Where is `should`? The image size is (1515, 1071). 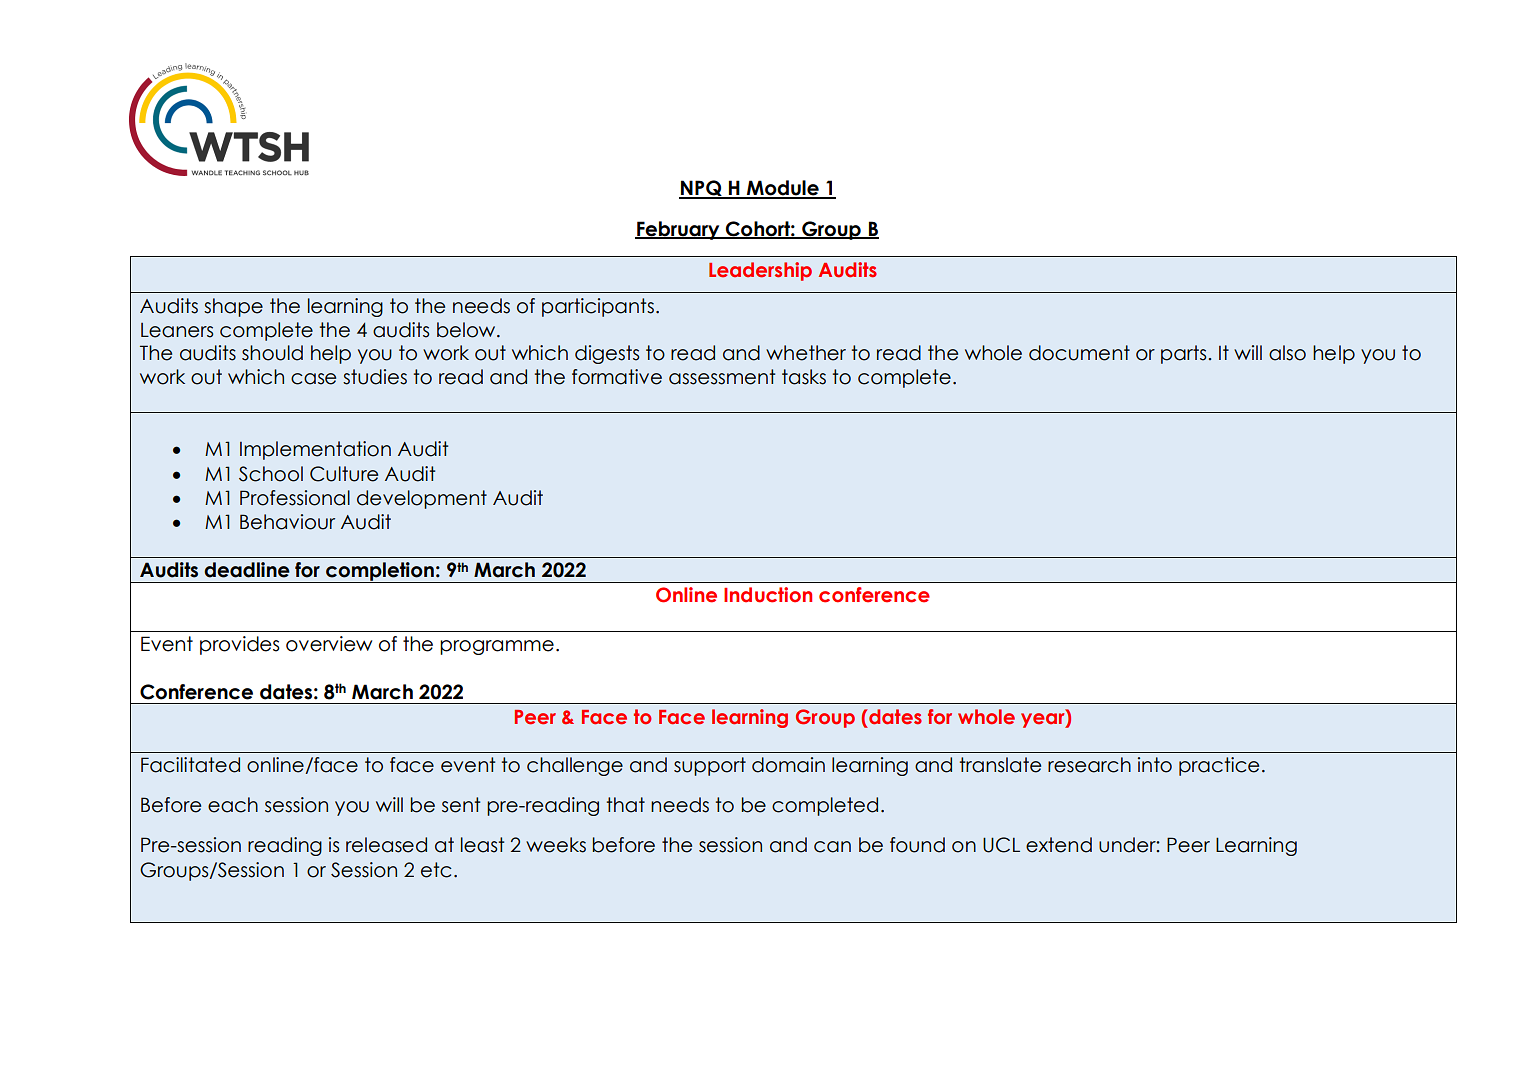 should is located at coordinates (272, 353).
